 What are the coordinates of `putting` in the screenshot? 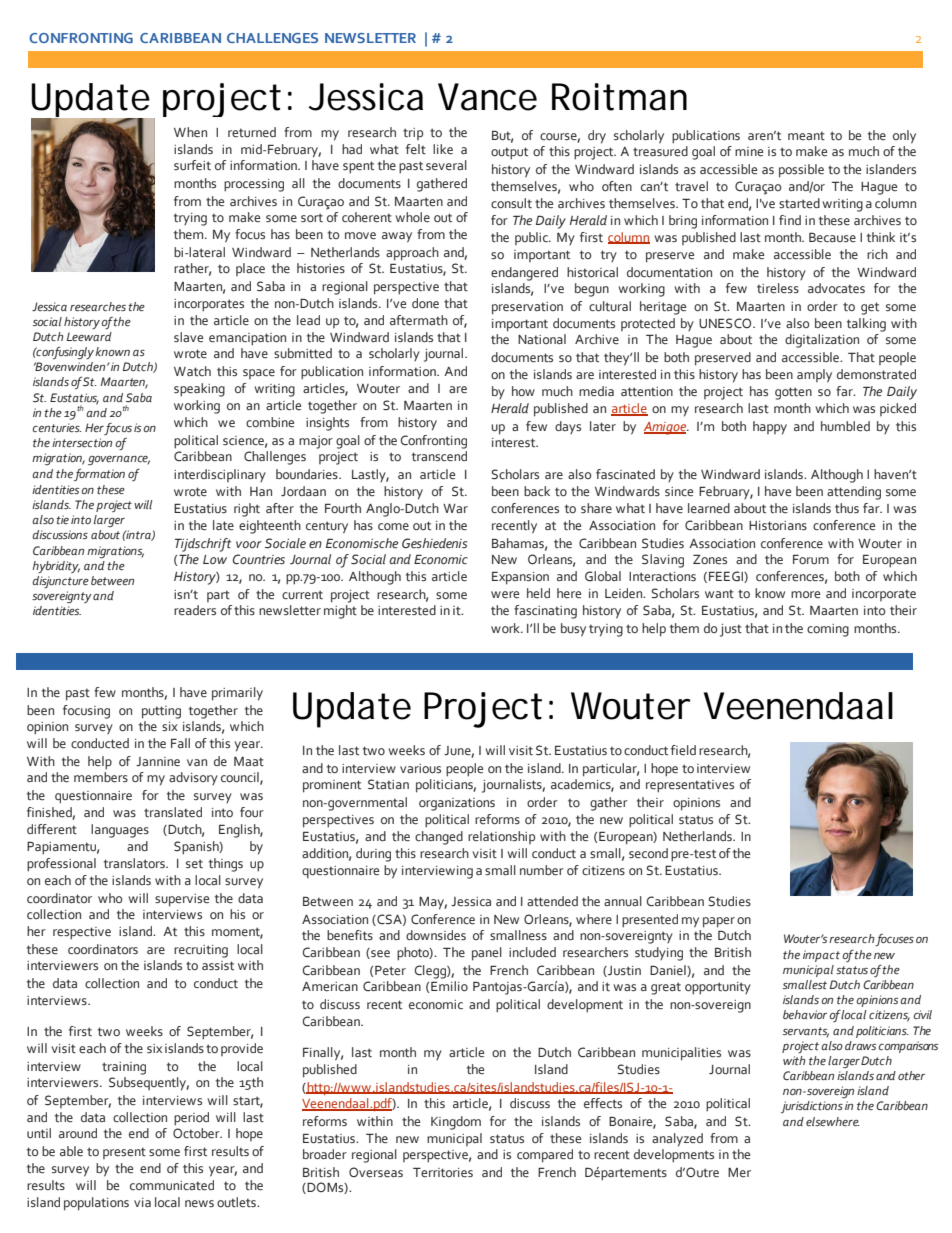 It's located at (161, 712).
